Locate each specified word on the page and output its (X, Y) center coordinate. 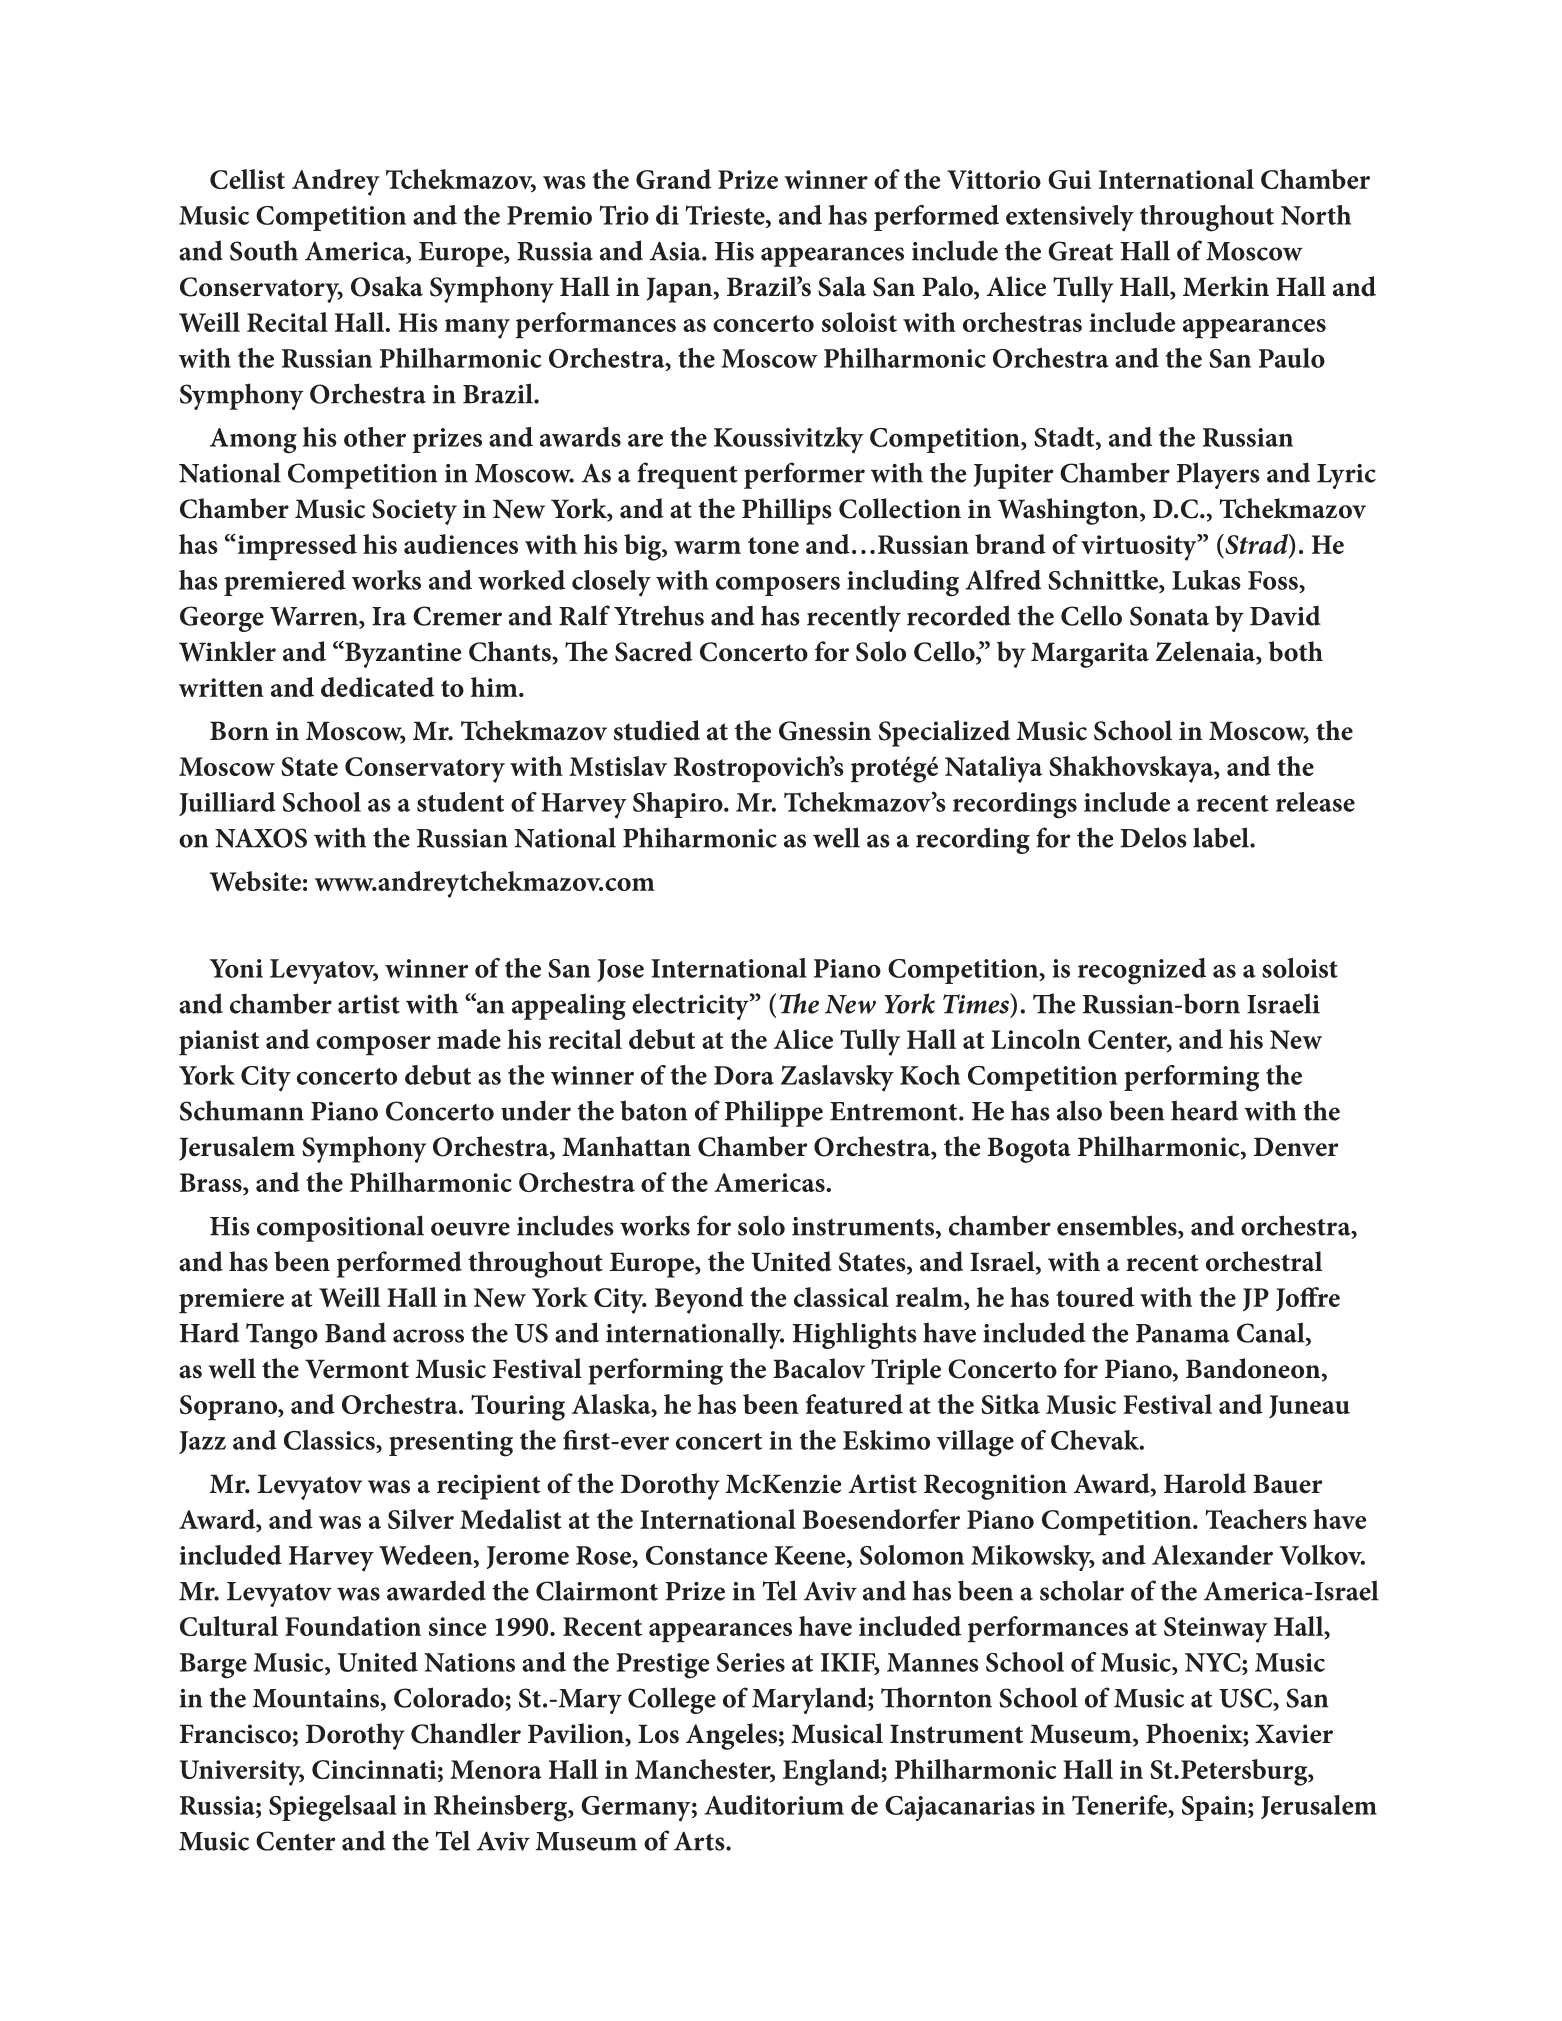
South (264, 250)
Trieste (726, 215)
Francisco (235, 1734)
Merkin (1226, 286)
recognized (1142, 971)
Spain (1215, 1808)
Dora (744, 1075)
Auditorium (774, 1805)
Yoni (236, 968)
